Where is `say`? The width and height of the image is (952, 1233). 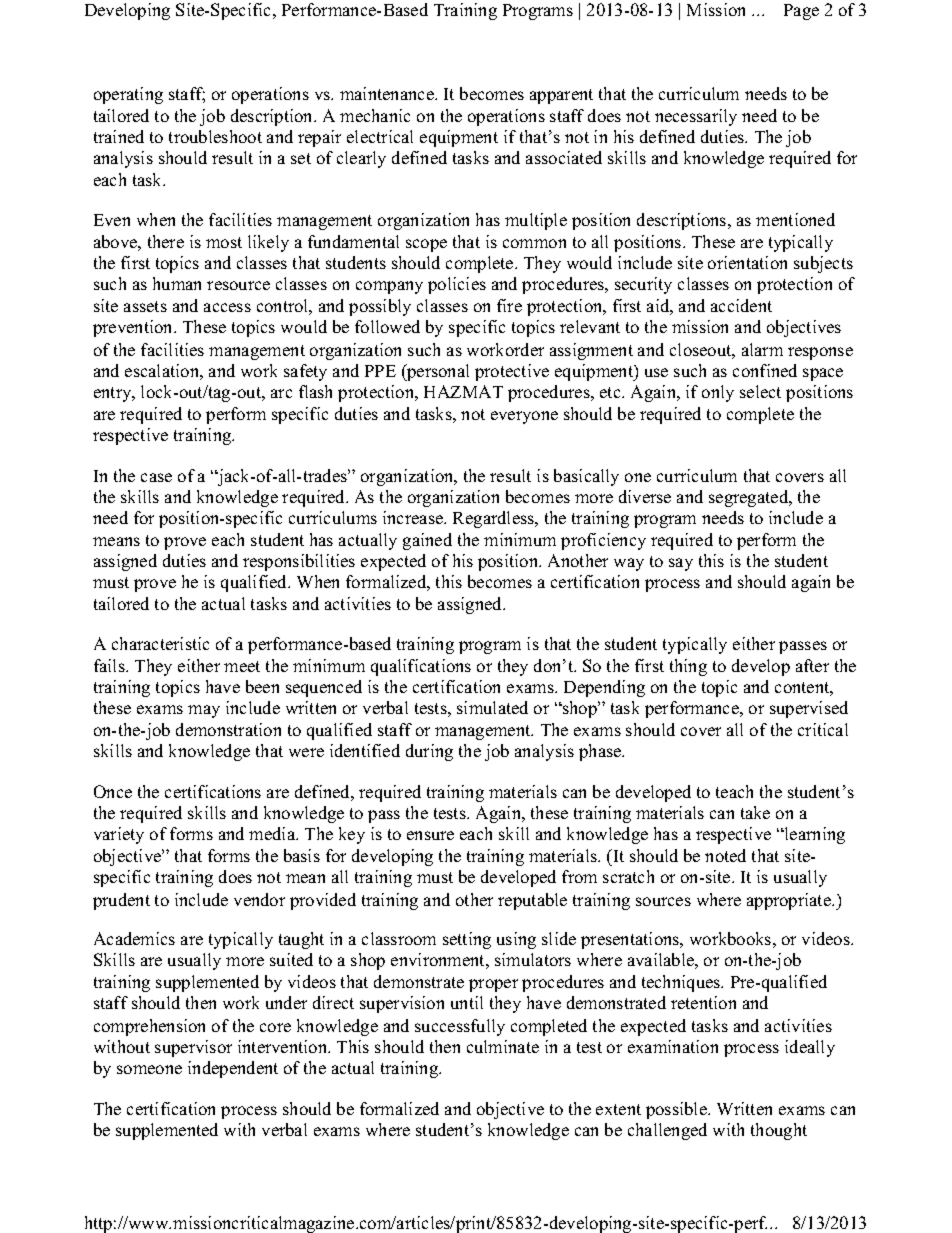
say is located at coordinates (681, 564).
